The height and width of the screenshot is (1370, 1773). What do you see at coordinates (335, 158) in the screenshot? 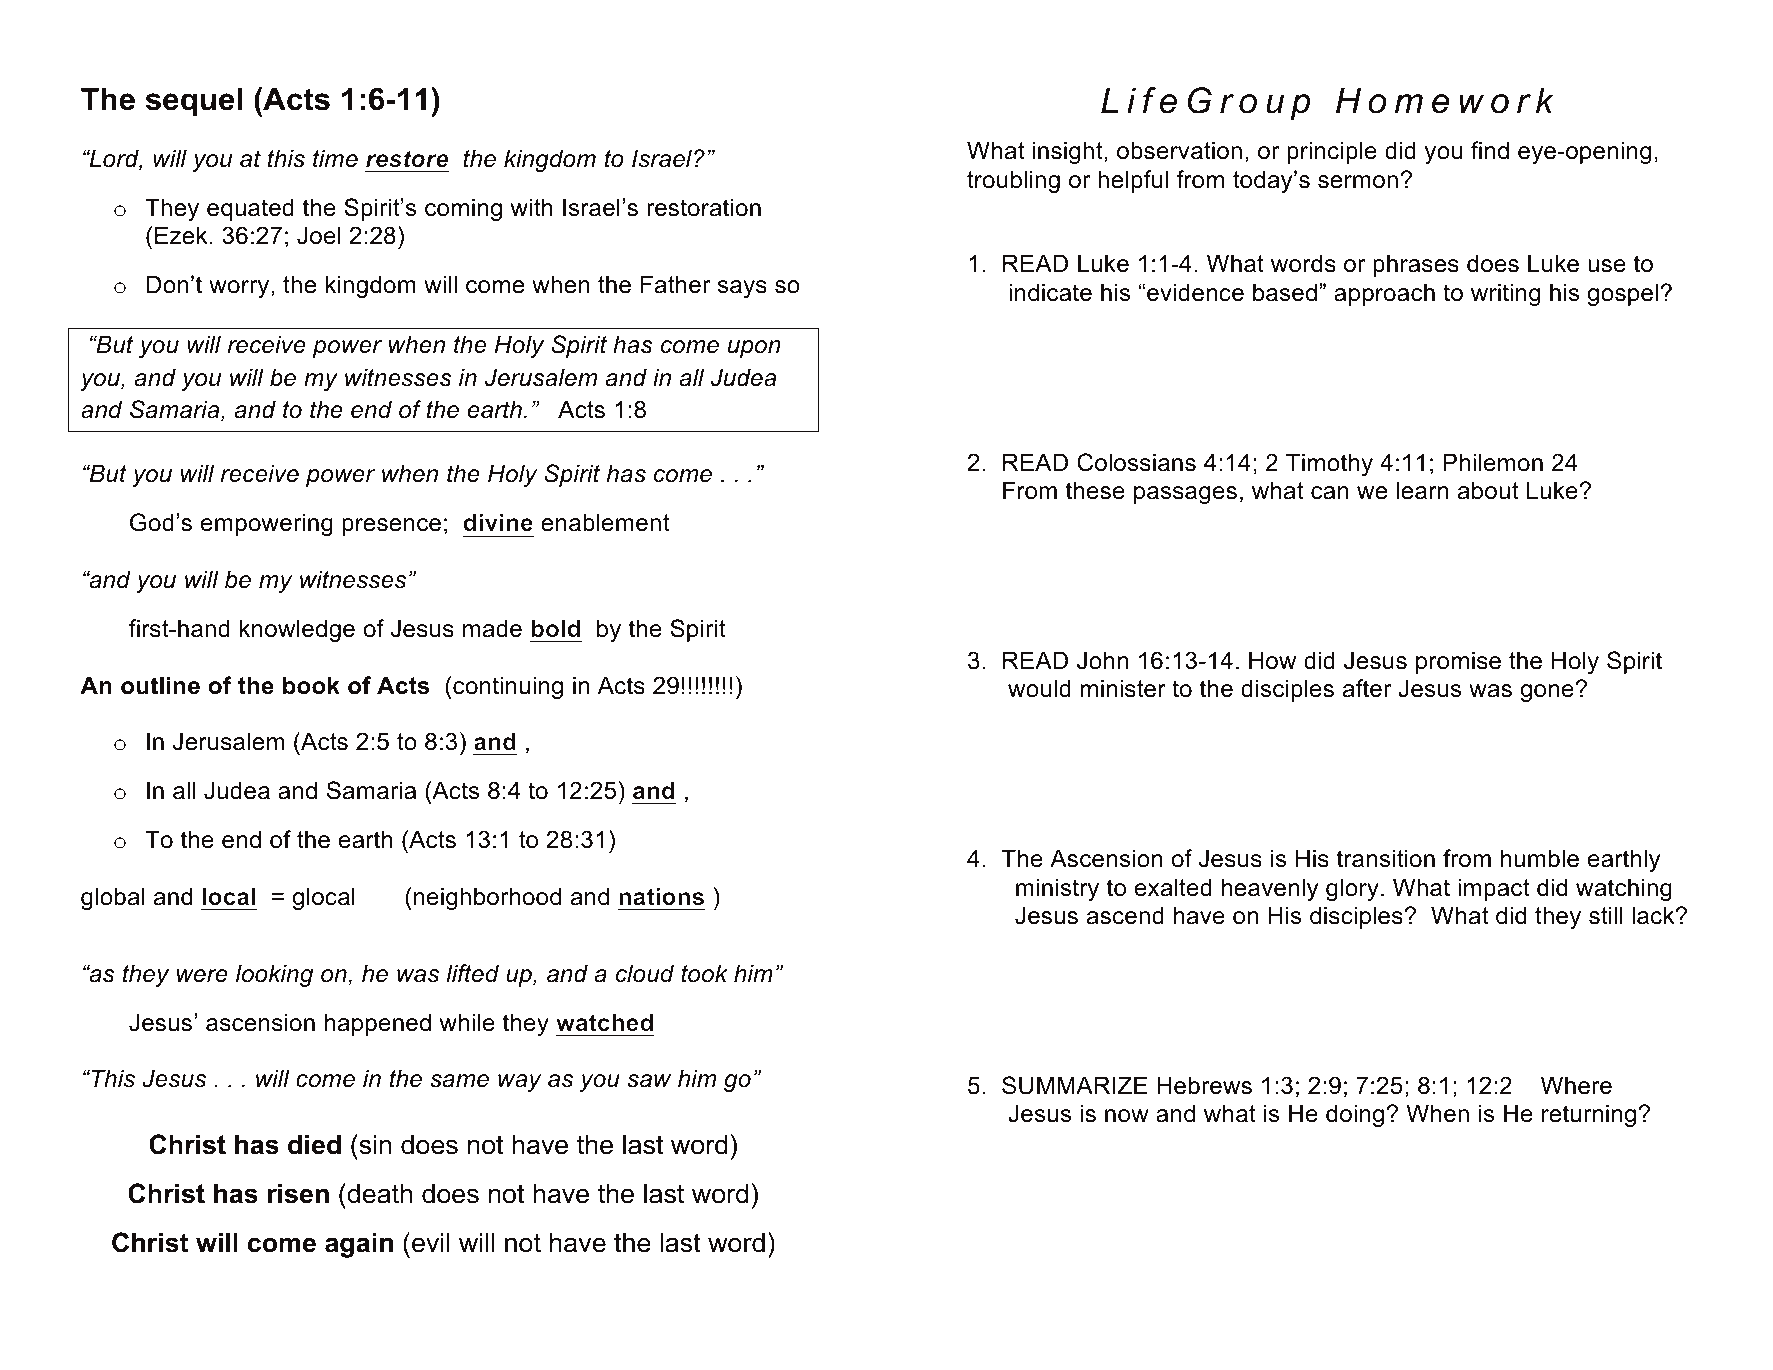
I see `time` at bounding box center [335, 158].
